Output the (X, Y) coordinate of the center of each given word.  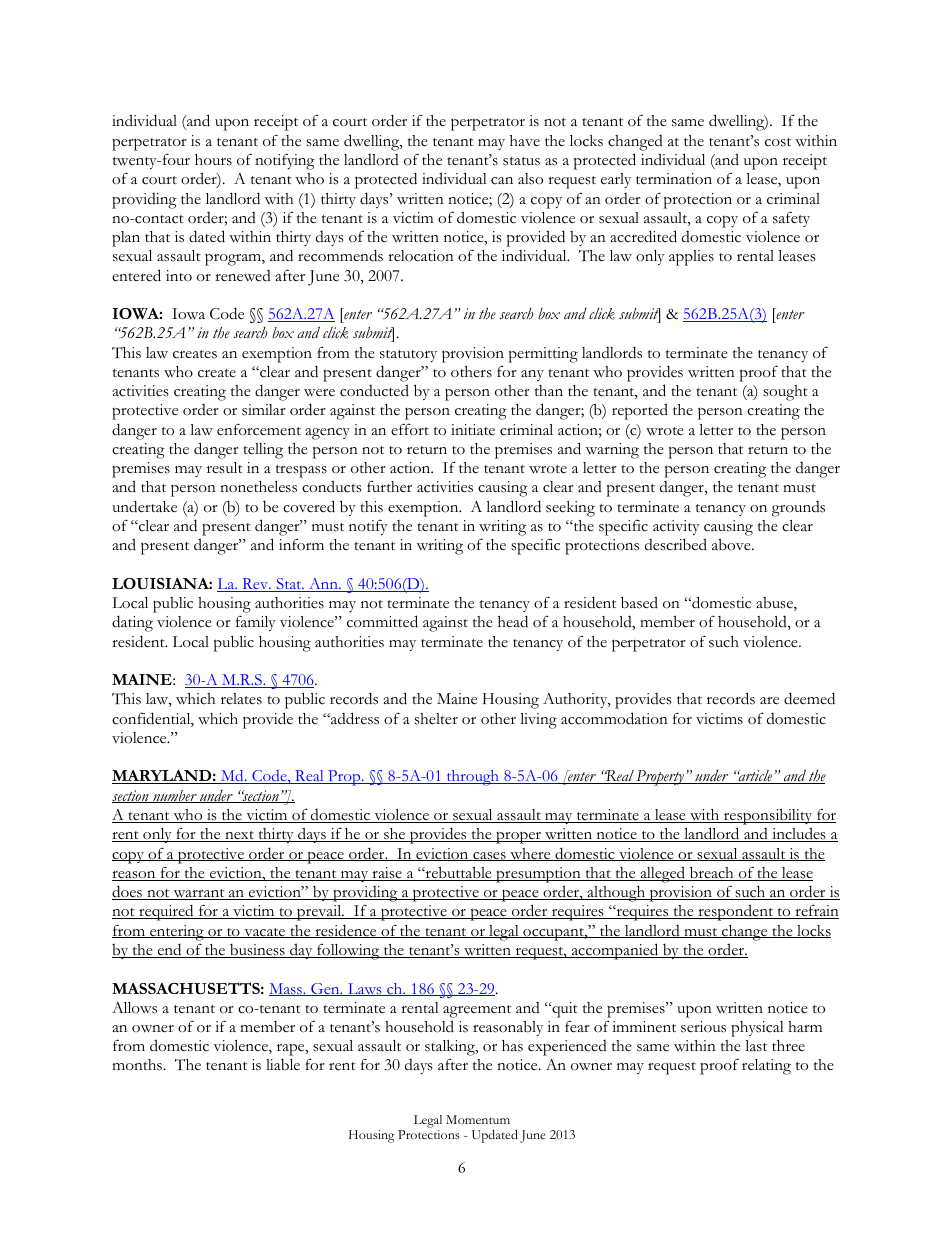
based (639, 602)
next (239, 836)
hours (213, 160)
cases (489, 856)
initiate (473, 429)
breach (711, 873)
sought (785, 393)
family (256, 623)
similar (264, 410)
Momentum (478, 1119)
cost (778, 142)
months (137, 1065)
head (513, 621)
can (502, 181)
